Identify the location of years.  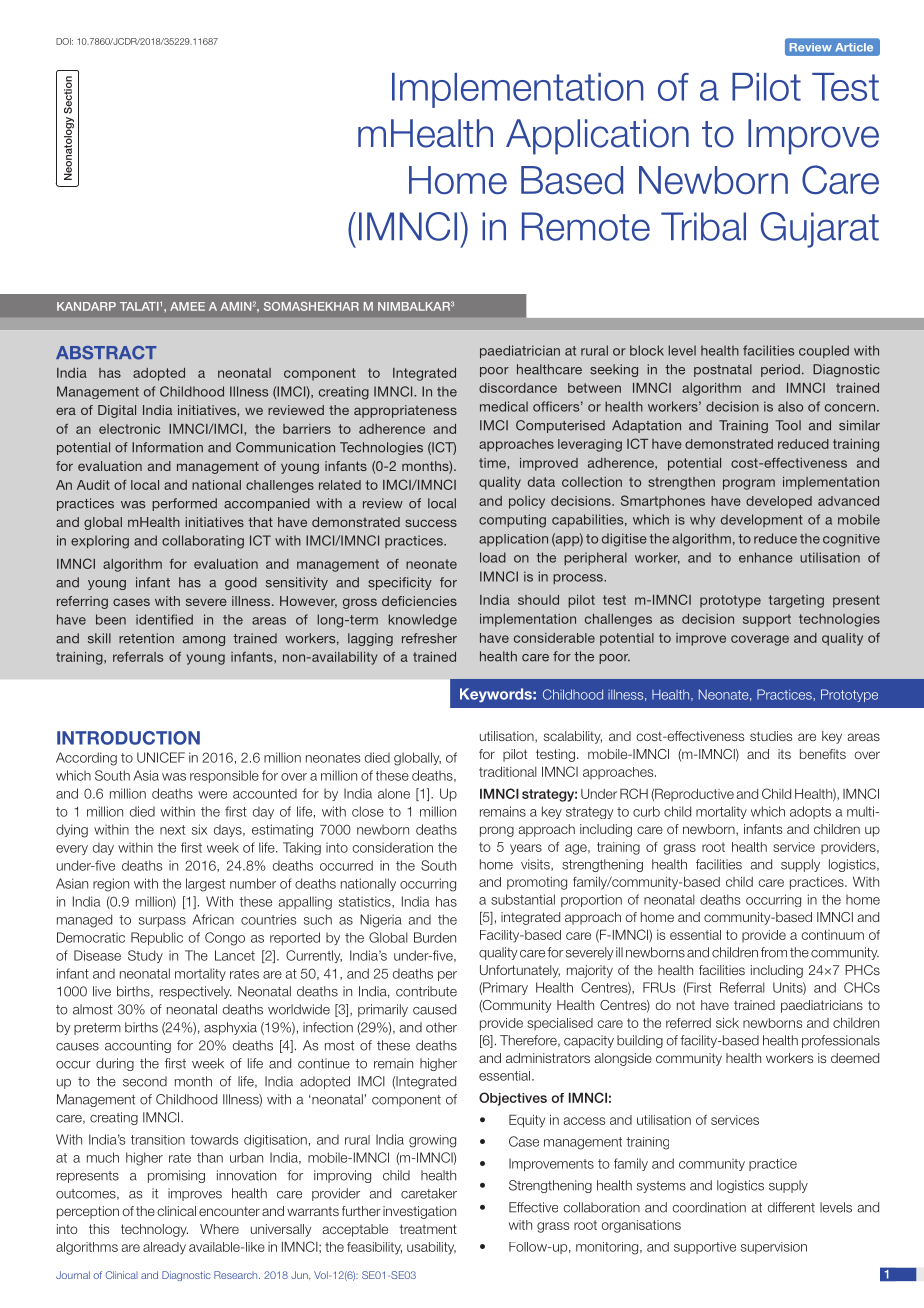
(526, 849).
